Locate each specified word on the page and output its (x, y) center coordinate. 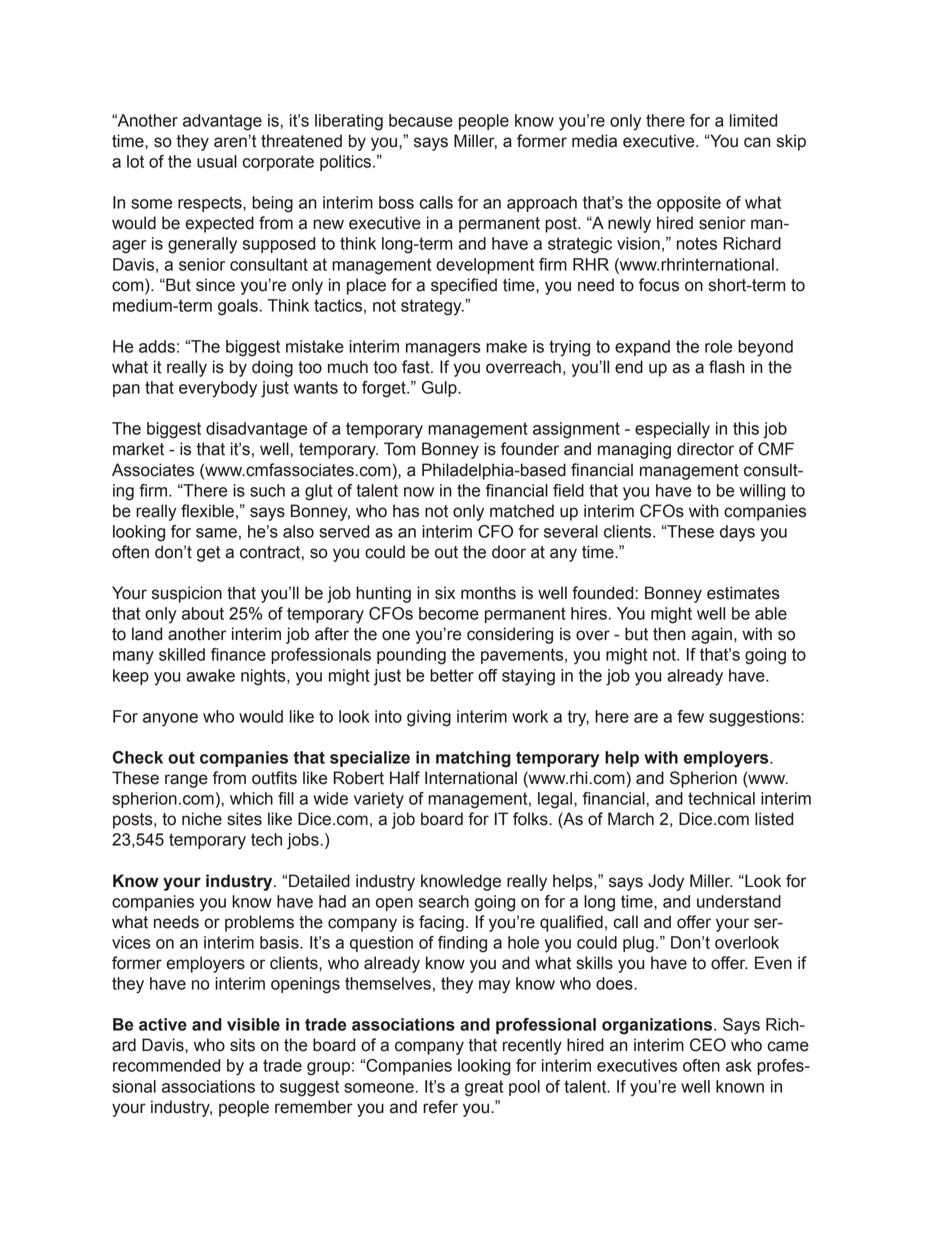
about (203, 613)
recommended (166, 1065)
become (449, 613)
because (421, 120)
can (757, 142)
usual (217, 161)
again (711, 635)
